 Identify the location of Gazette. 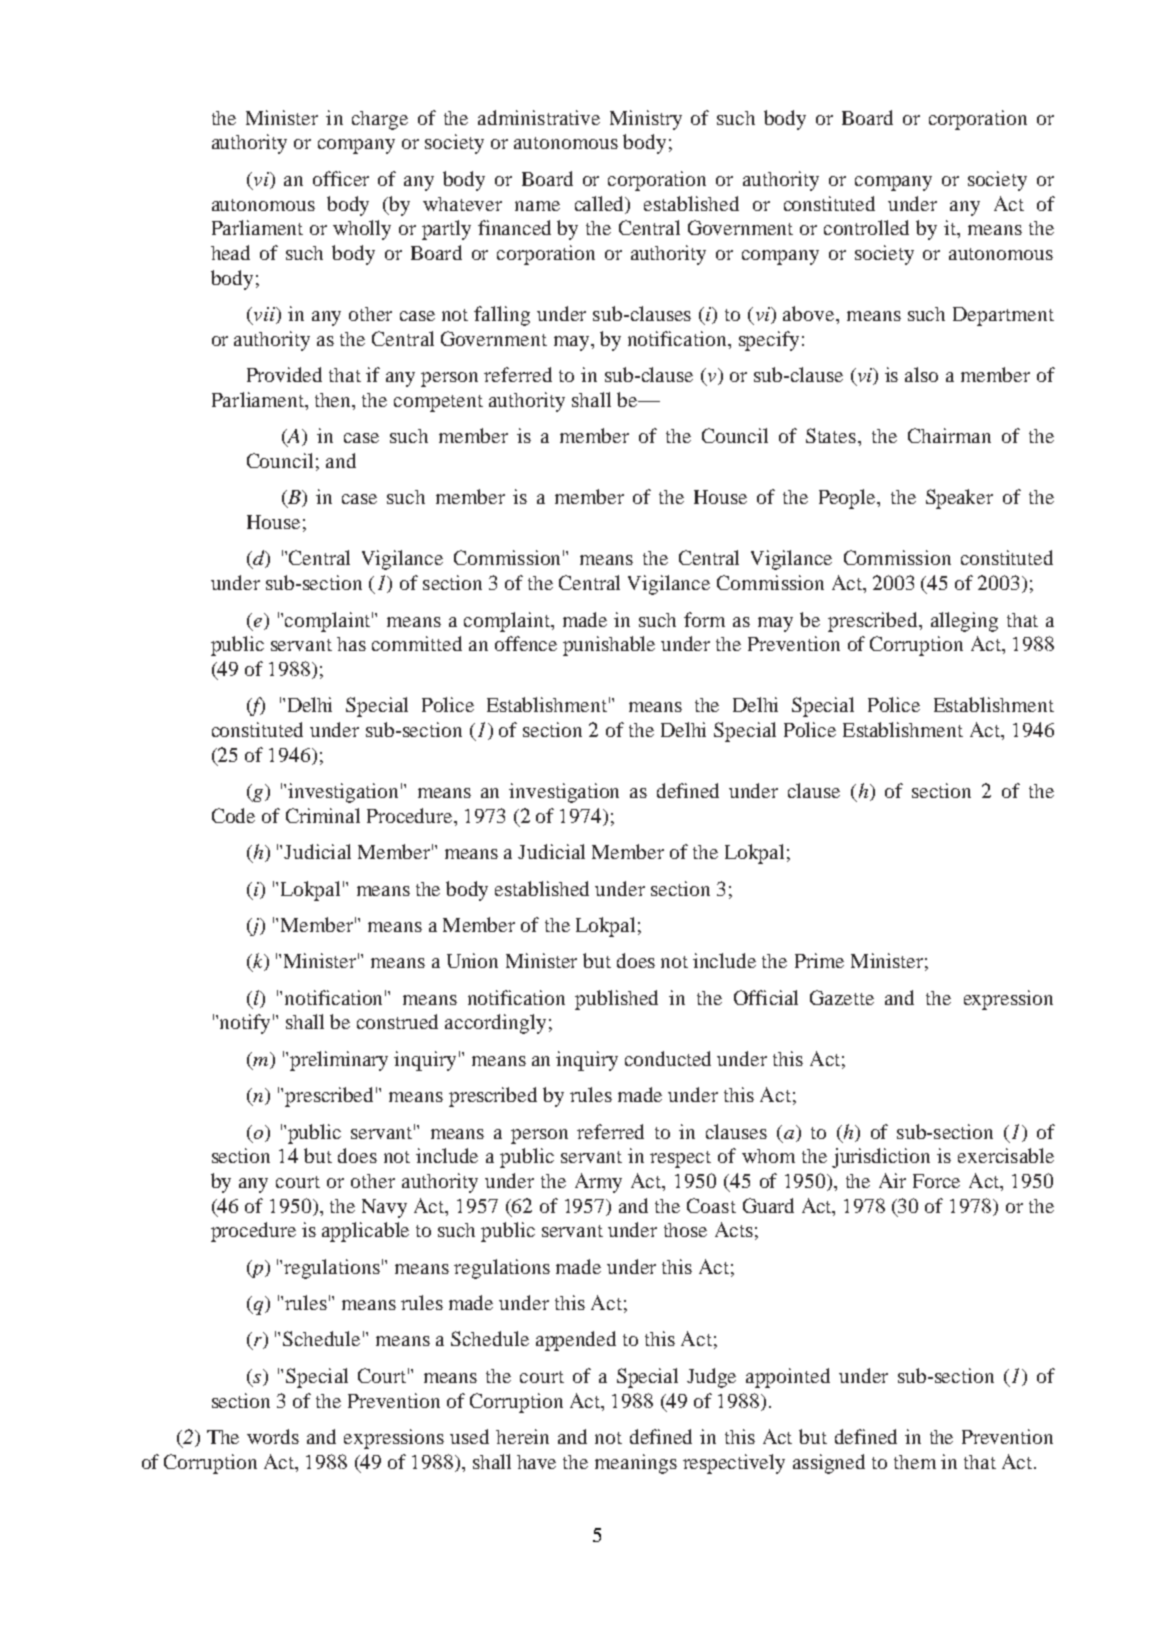
(842, 997).
